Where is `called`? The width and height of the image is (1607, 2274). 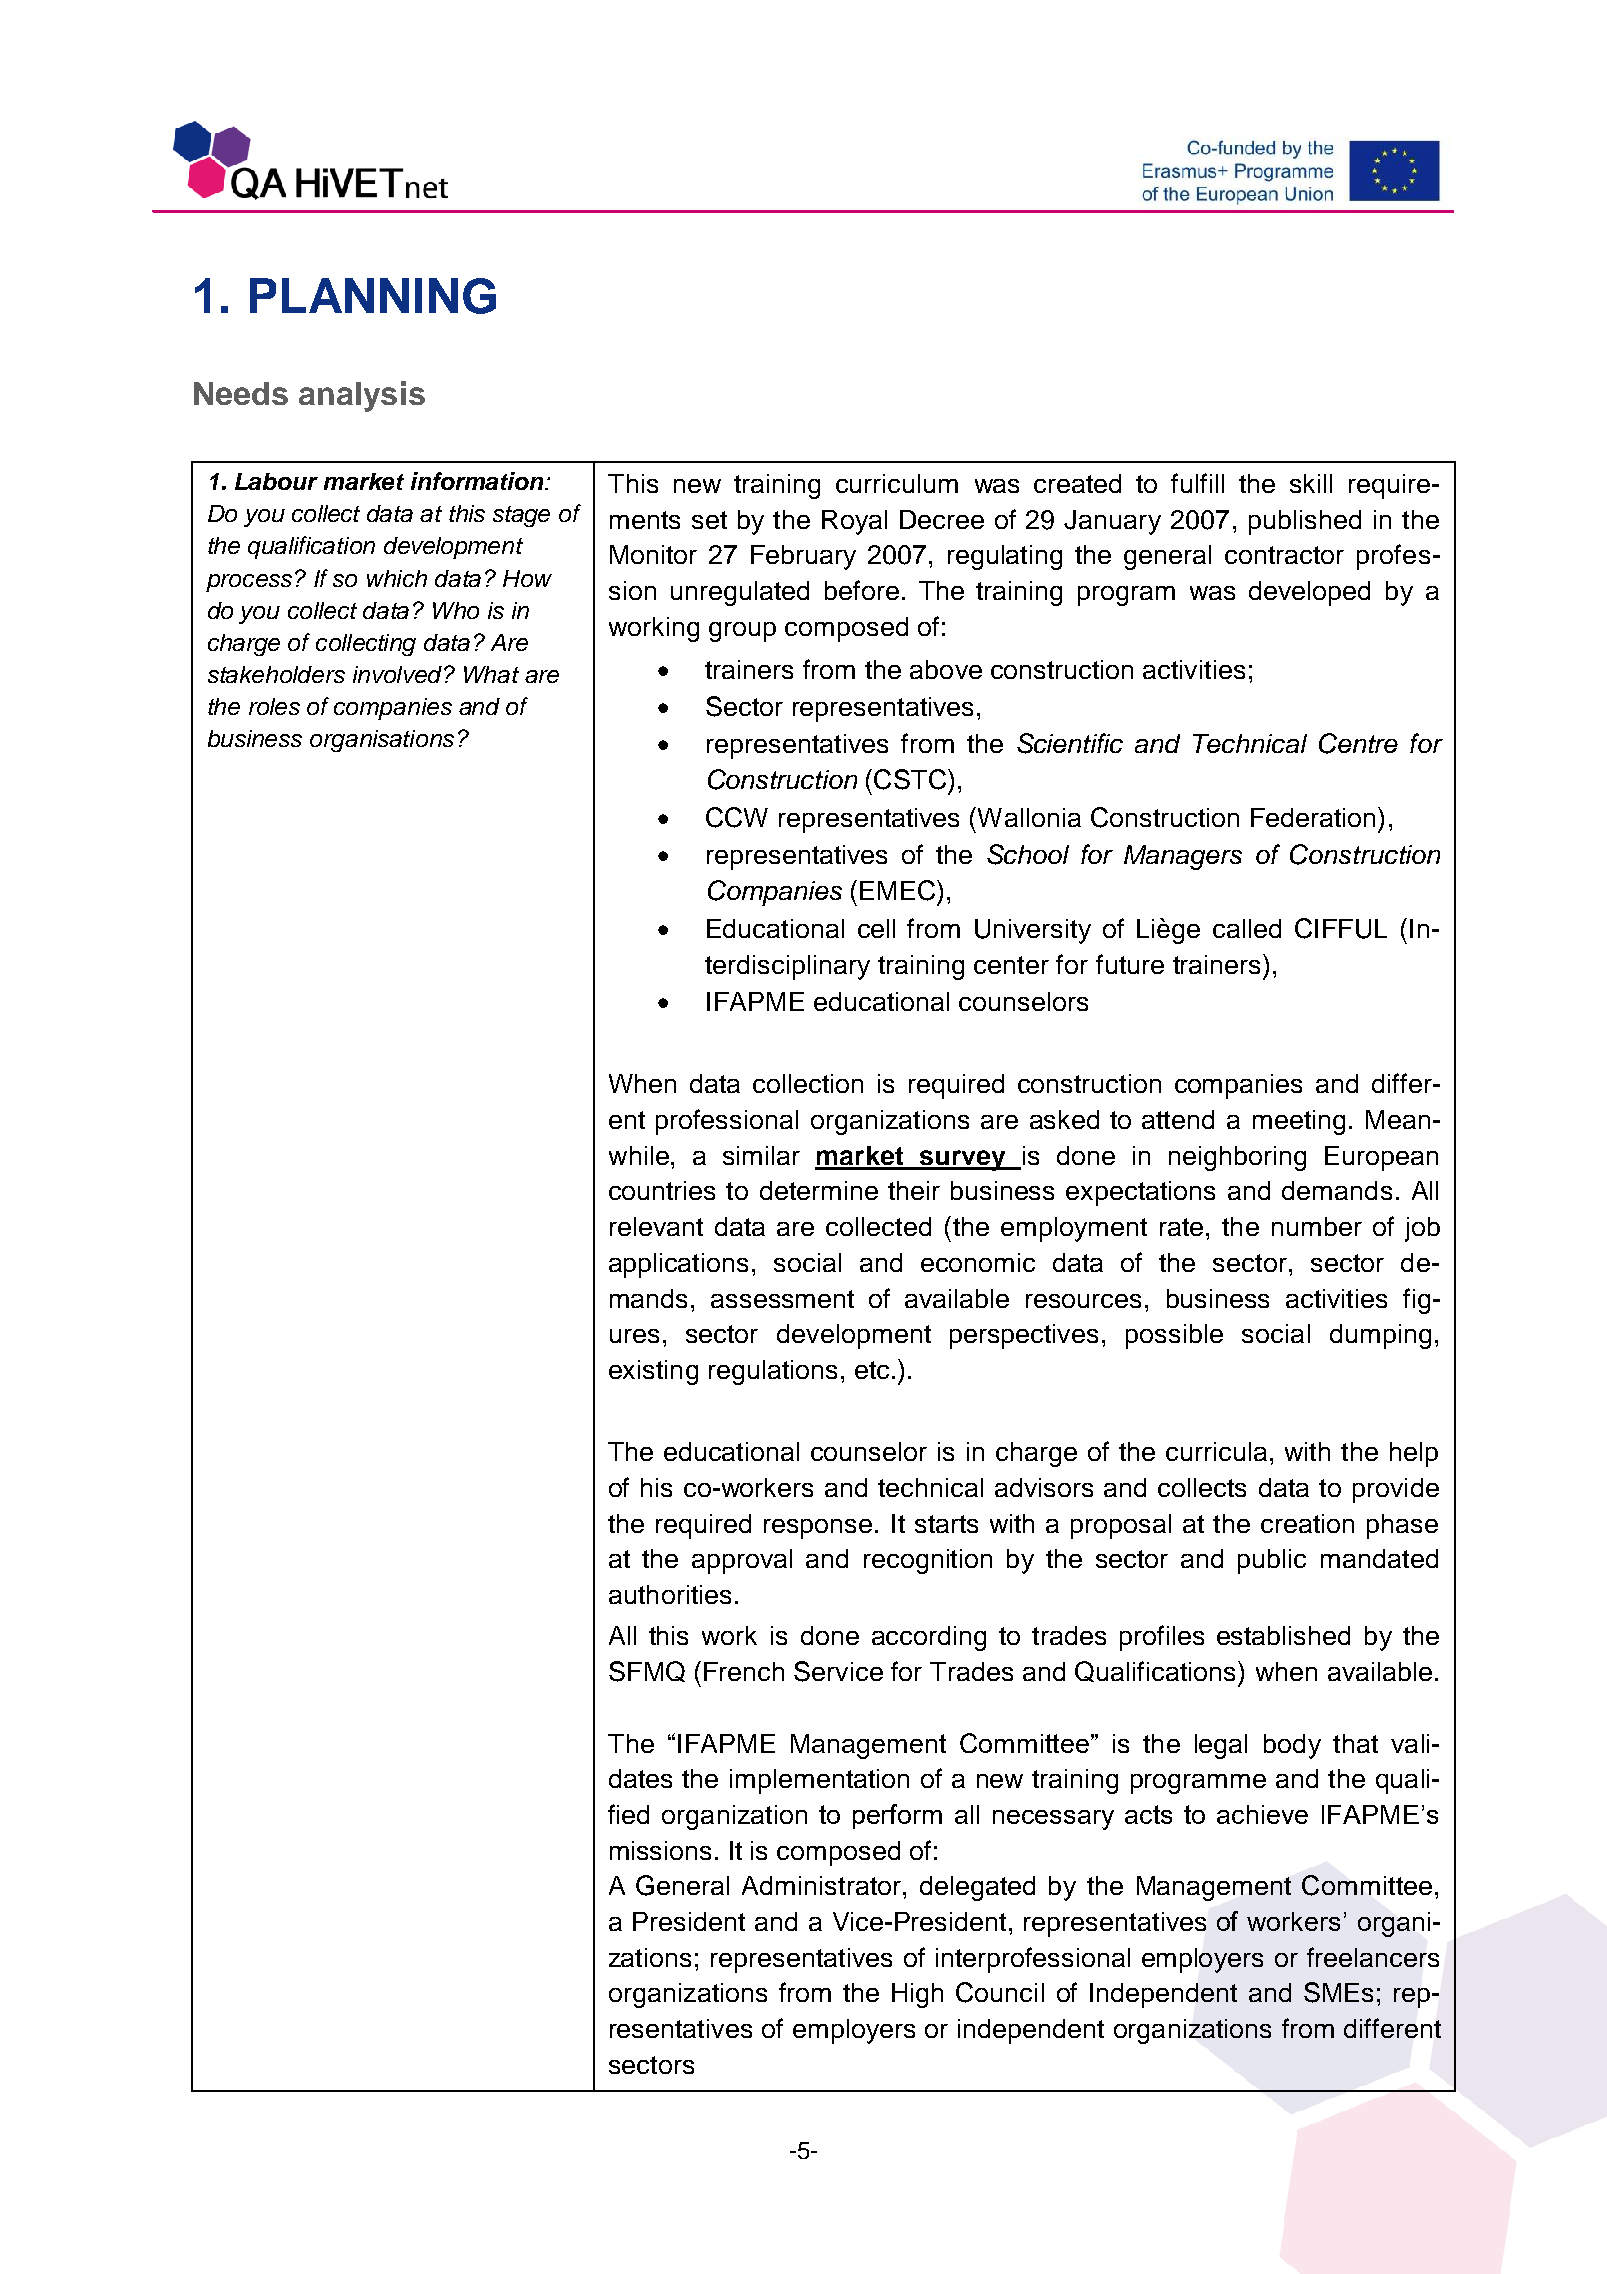
called is located at coordinates (1247, 928).
